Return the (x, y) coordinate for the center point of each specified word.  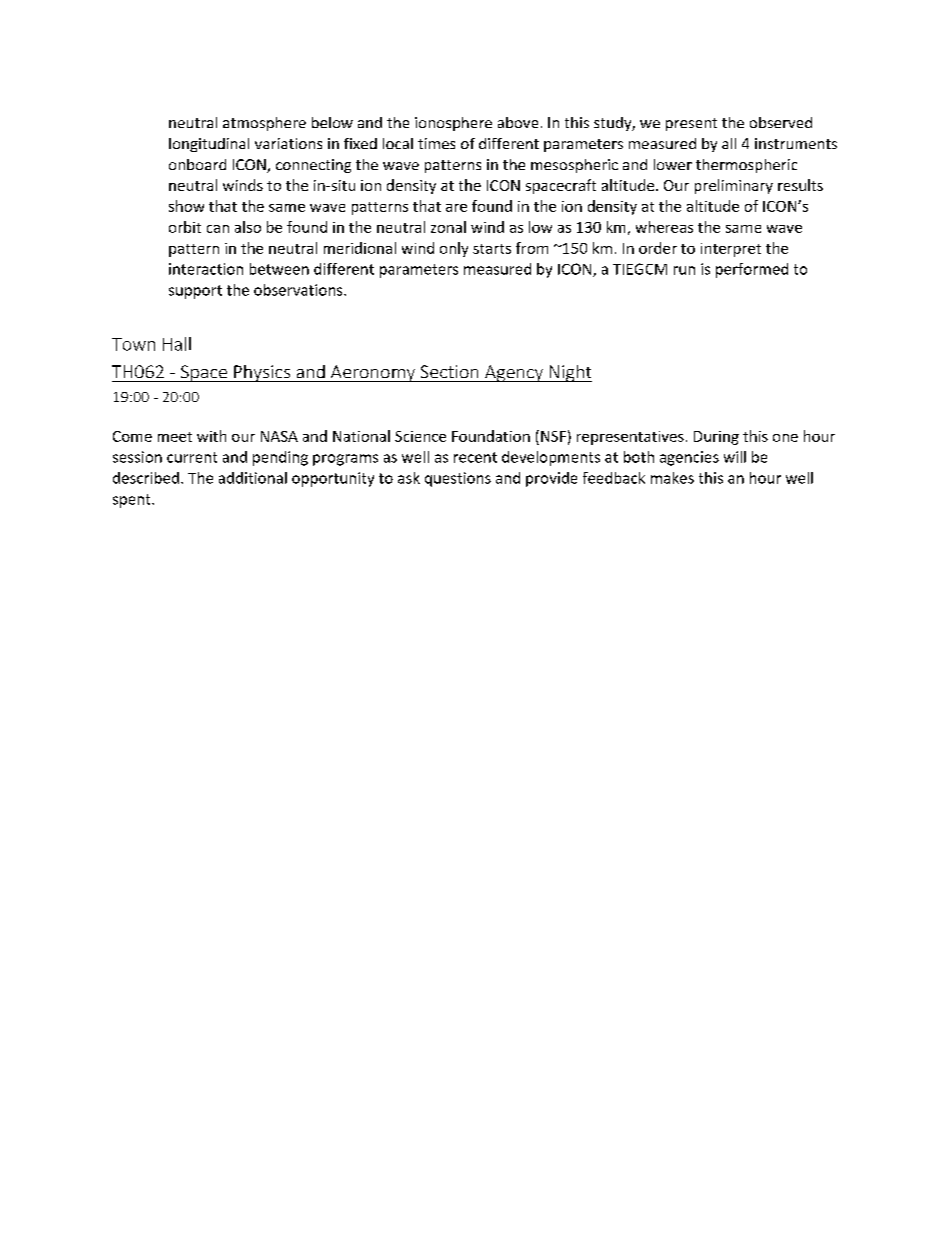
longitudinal (209, 145)
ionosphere (453, 124)
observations (299, 290)
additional (253, 478)
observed (781, 122)
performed (752, 270)
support (195, 292)
